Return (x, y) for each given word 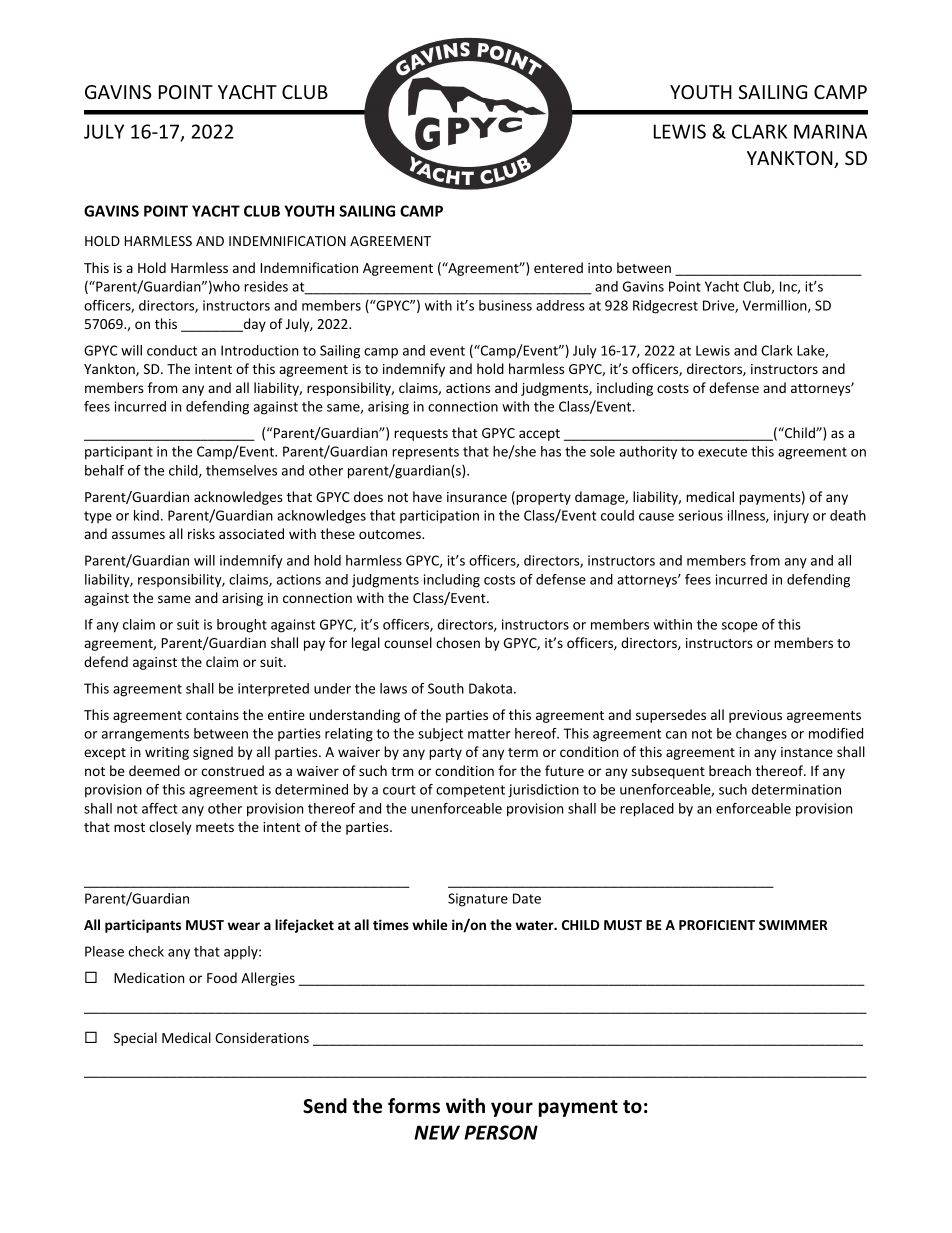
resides (266, 286)
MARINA (830, 131)
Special (135, 1039)
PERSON (501, 1132)
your (512, 1109)
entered (558, 267)
